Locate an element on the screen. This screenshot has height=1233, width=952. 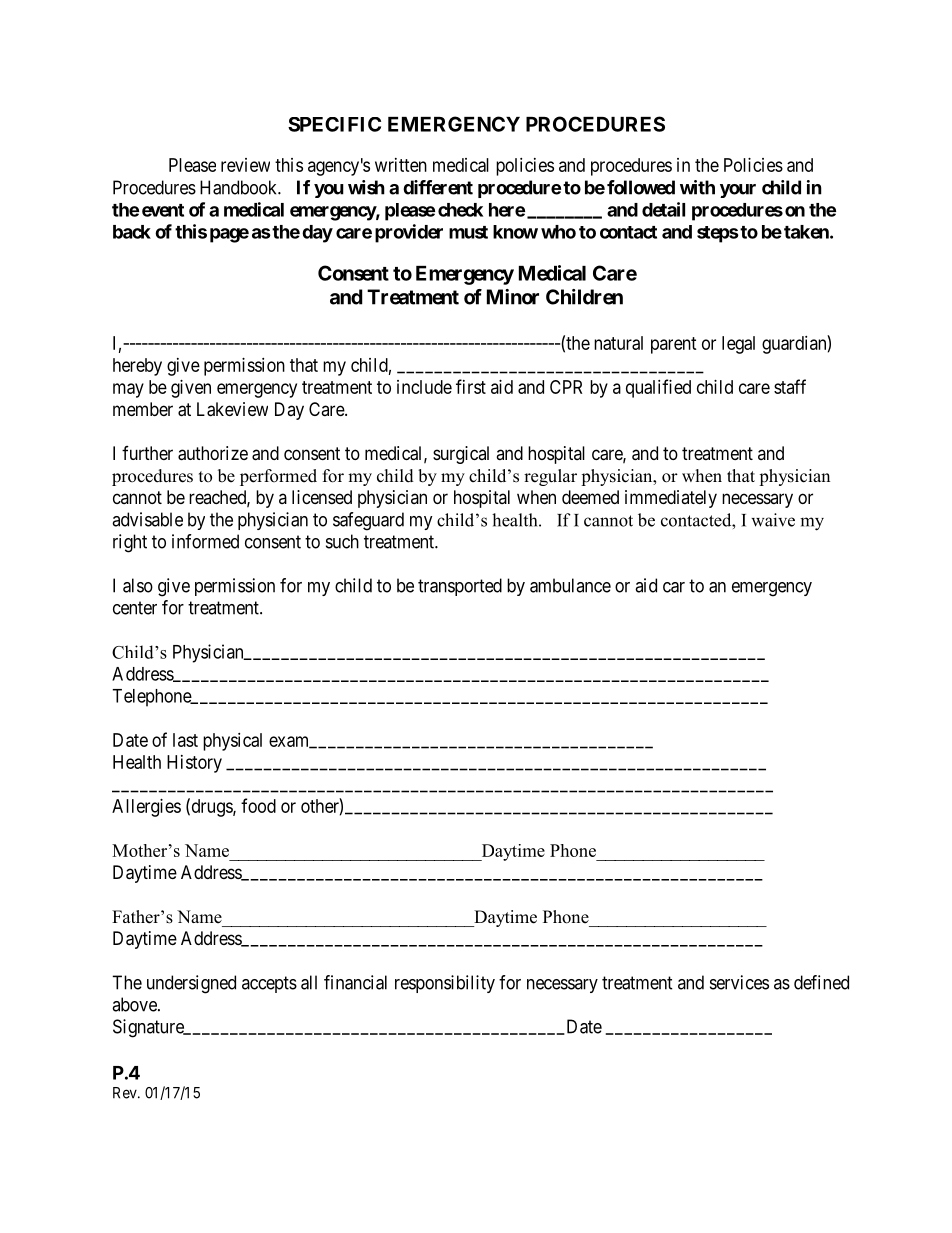
food is located at coordinates (258, 805).
